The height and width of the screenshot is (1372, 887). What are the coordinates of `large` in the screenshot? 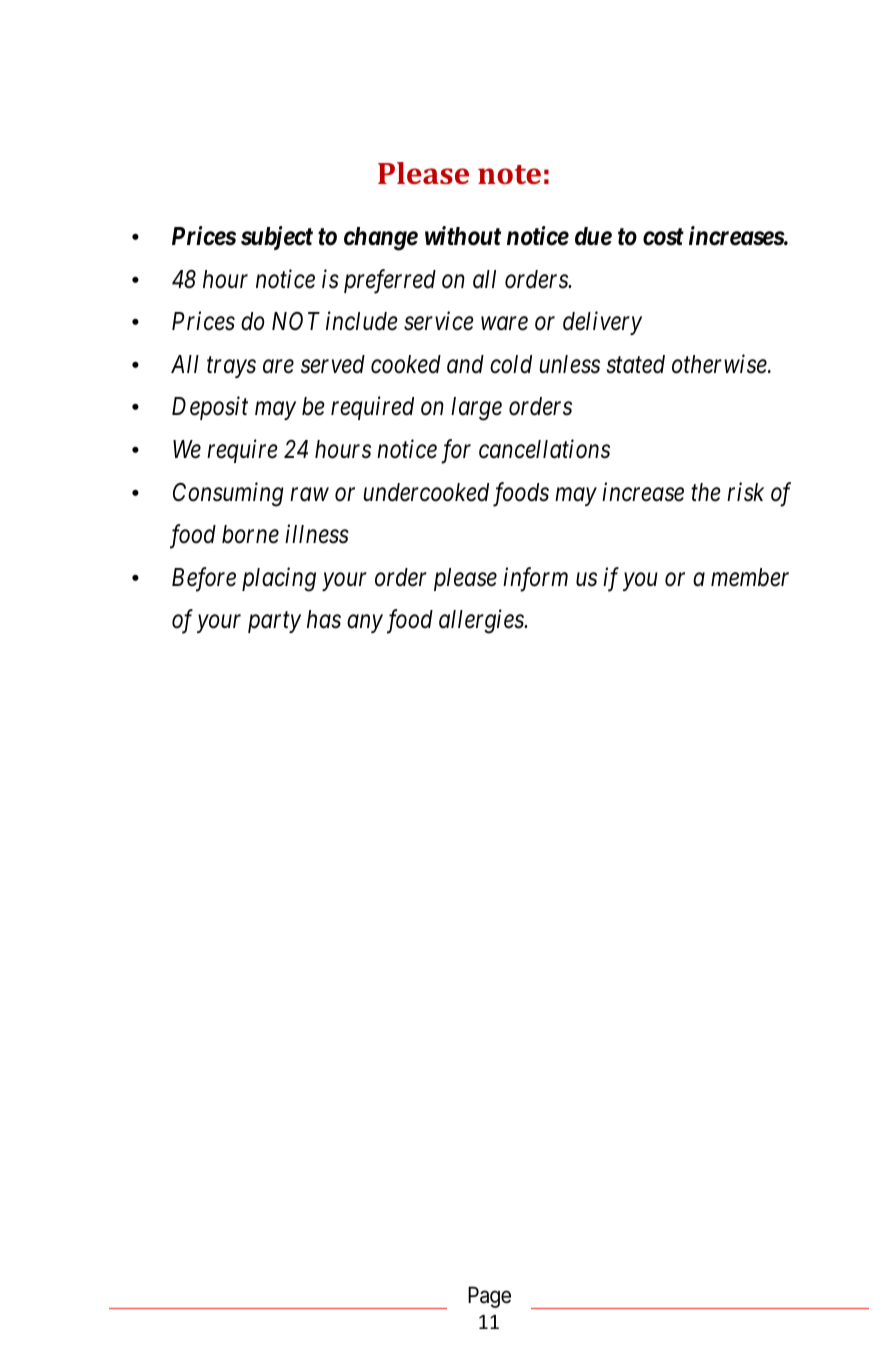 It's located at (476, 409).
